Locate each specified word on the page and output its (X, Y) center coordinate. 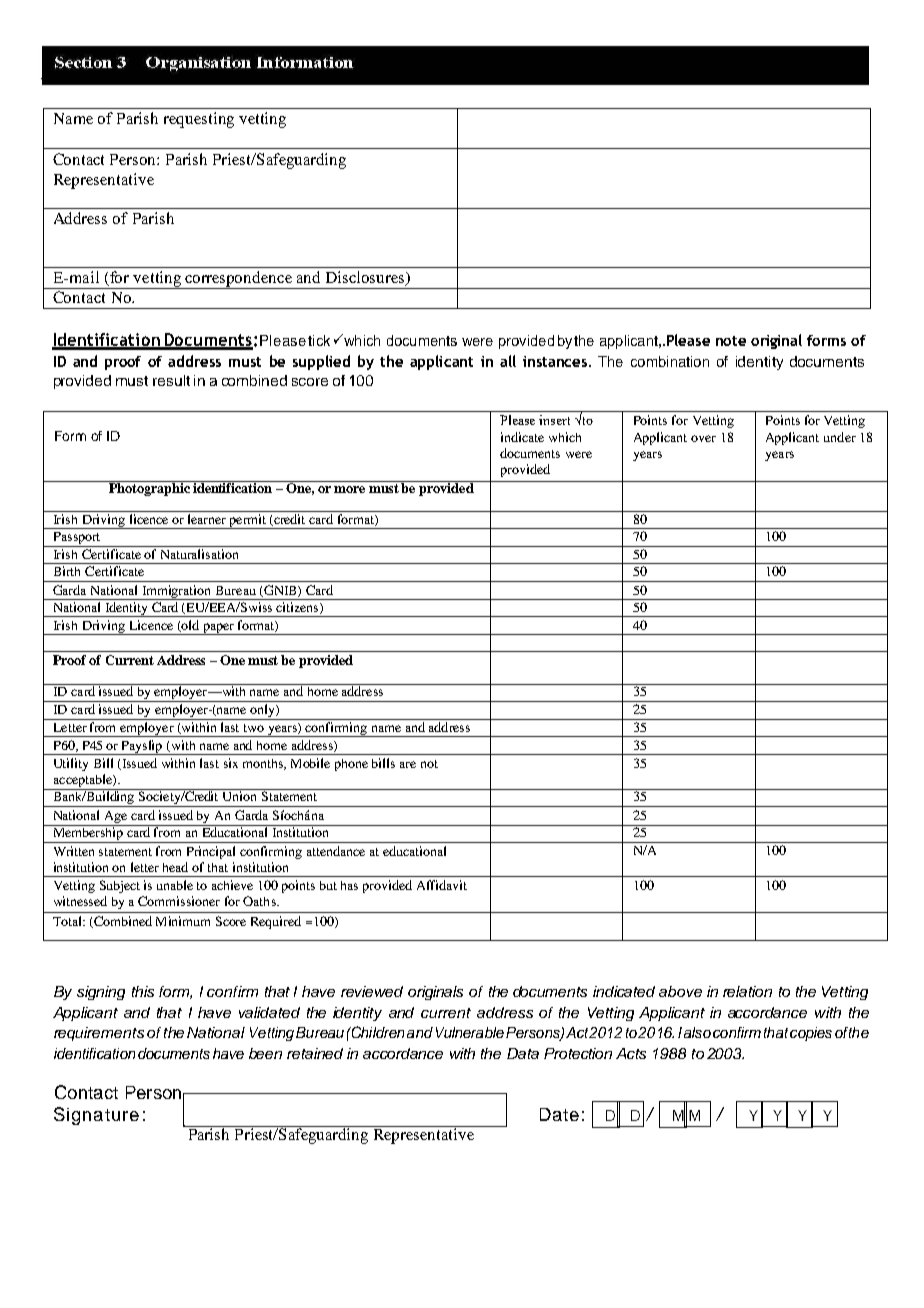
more (349, 489)
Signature (96, 1116)
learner (207, 519)
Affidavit (442, 885)
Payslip (143, 747)
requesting (199, 120)
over (703, 438)
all (508, 361)
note (731, 341)
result (171, 380)
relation (747, 991)
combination (670, 361)
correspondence (238, 280)
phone (351, 765)
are (408, 764)
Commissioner (179, 901)
